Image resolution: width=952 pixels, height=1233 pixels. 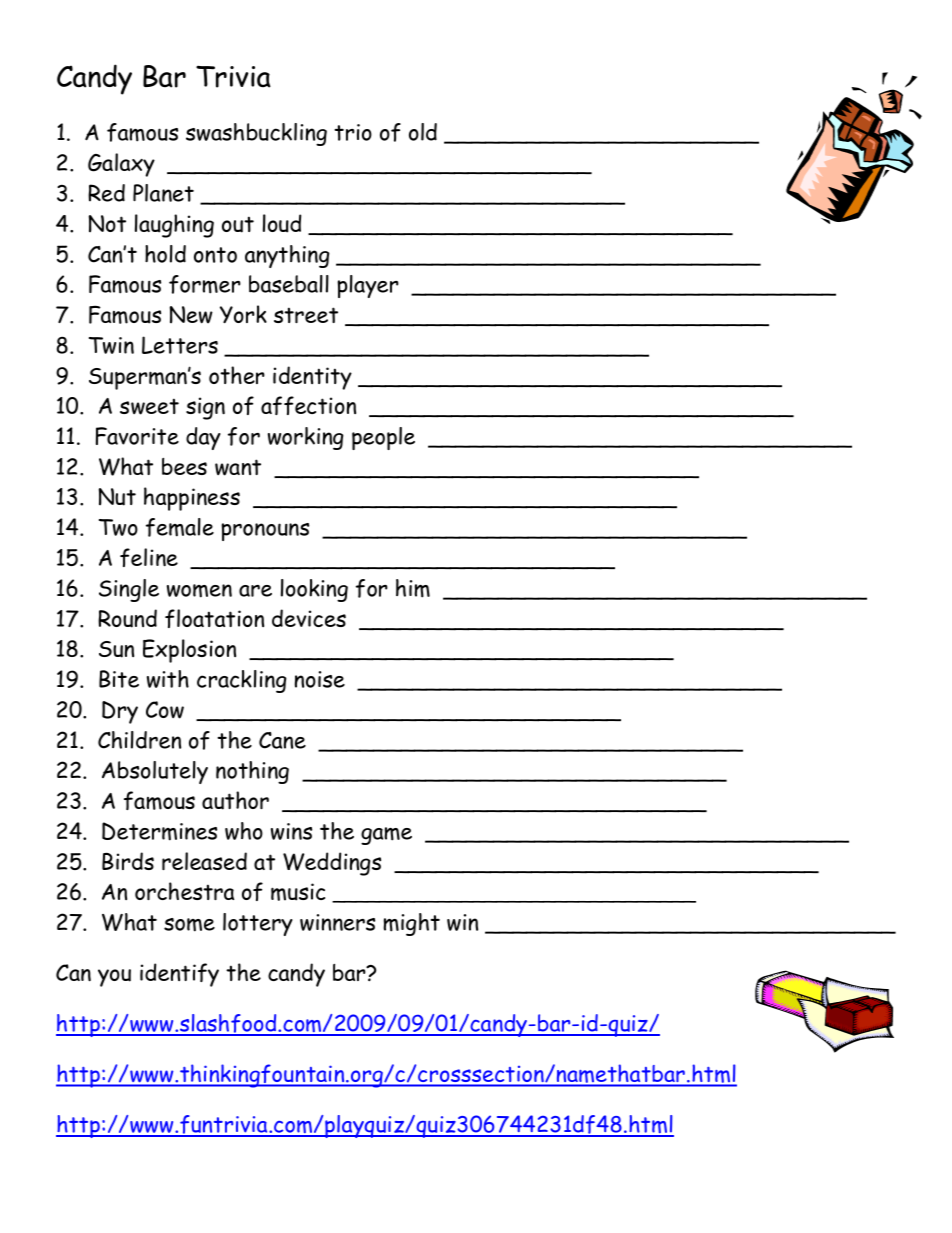 I want to click on him, so click(x=413, y=588).
